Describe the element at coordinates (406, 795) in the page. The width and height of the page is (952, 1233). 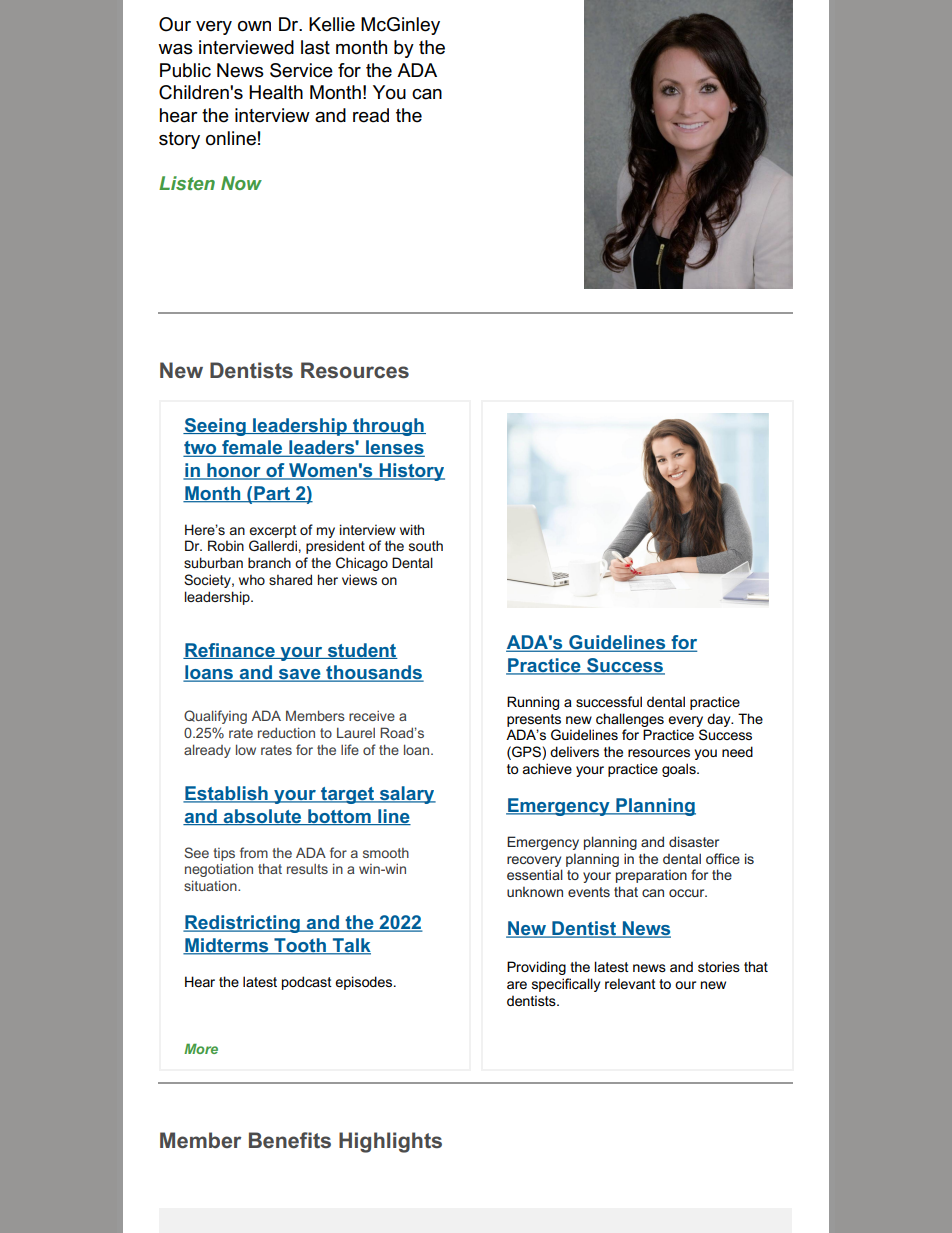
I see `salary` at that location.
